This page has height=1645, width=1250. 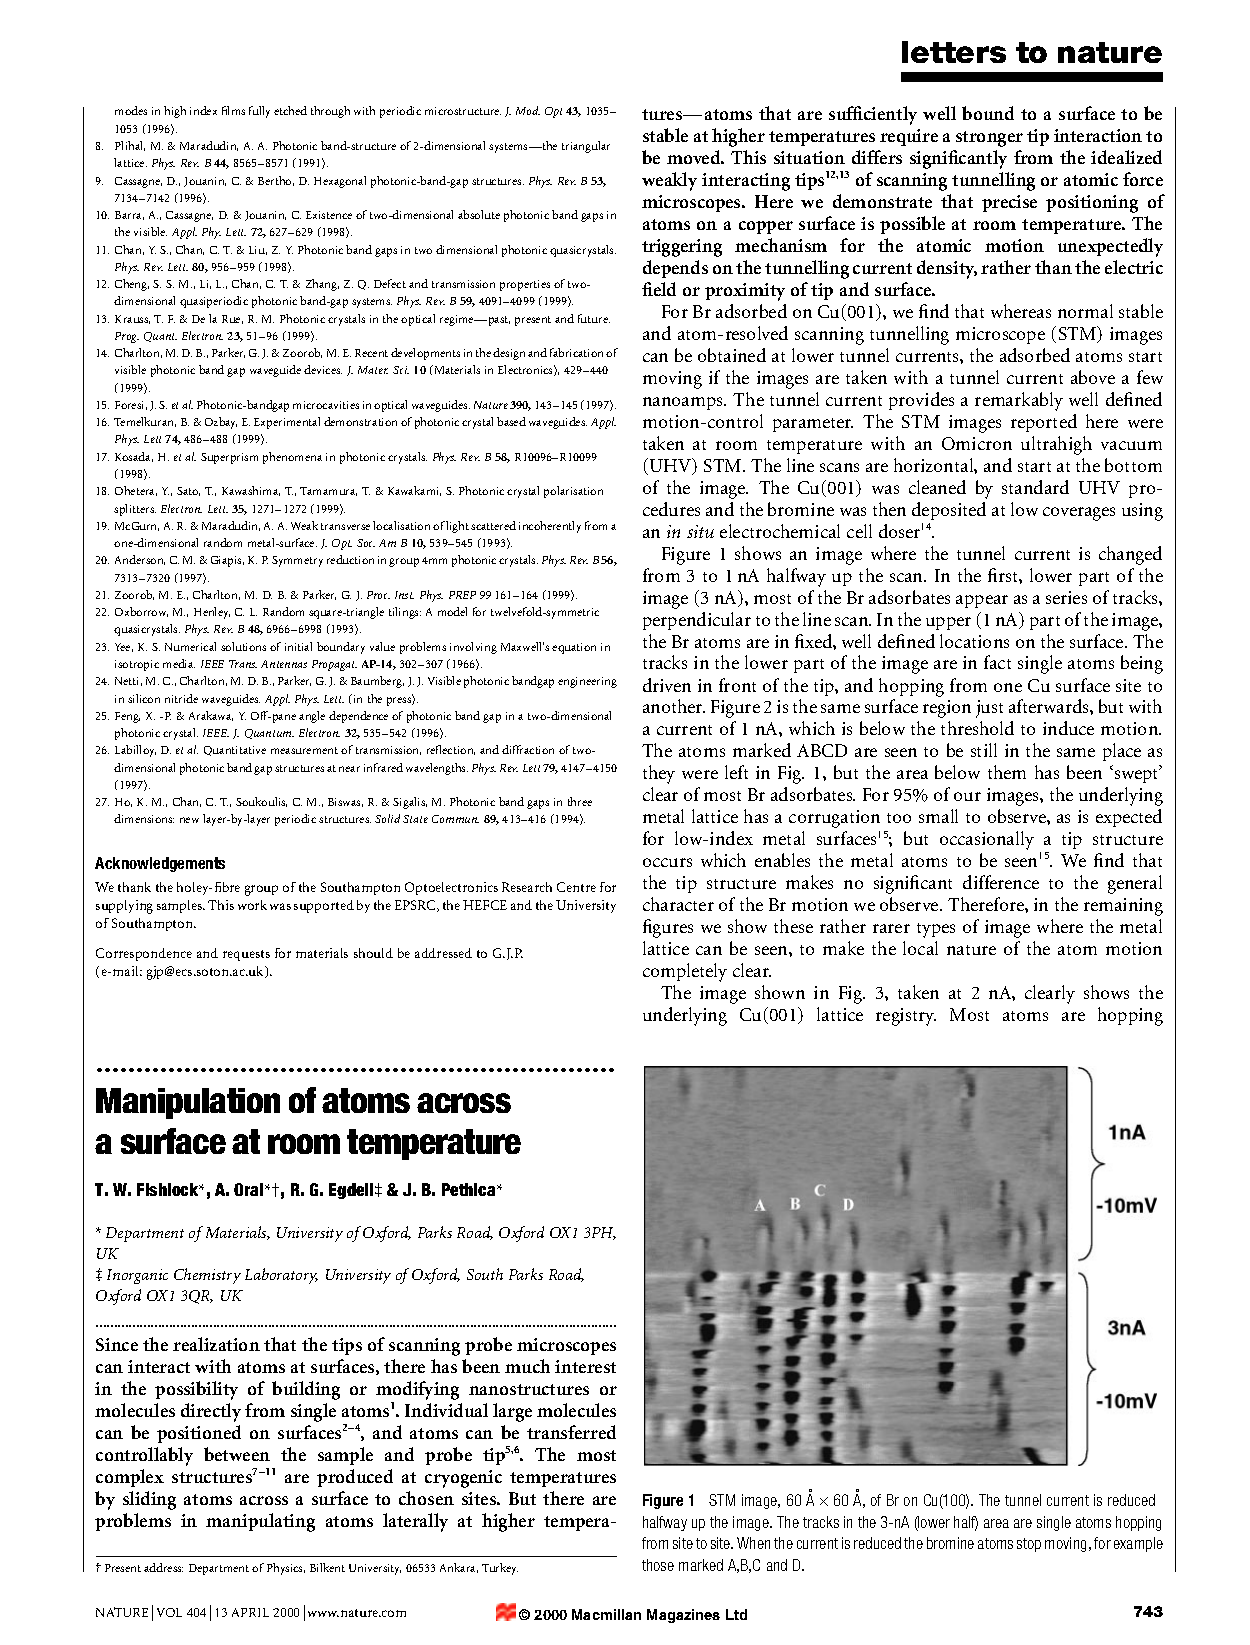 I want to click on Experimental, so click(x=287, y=423).
